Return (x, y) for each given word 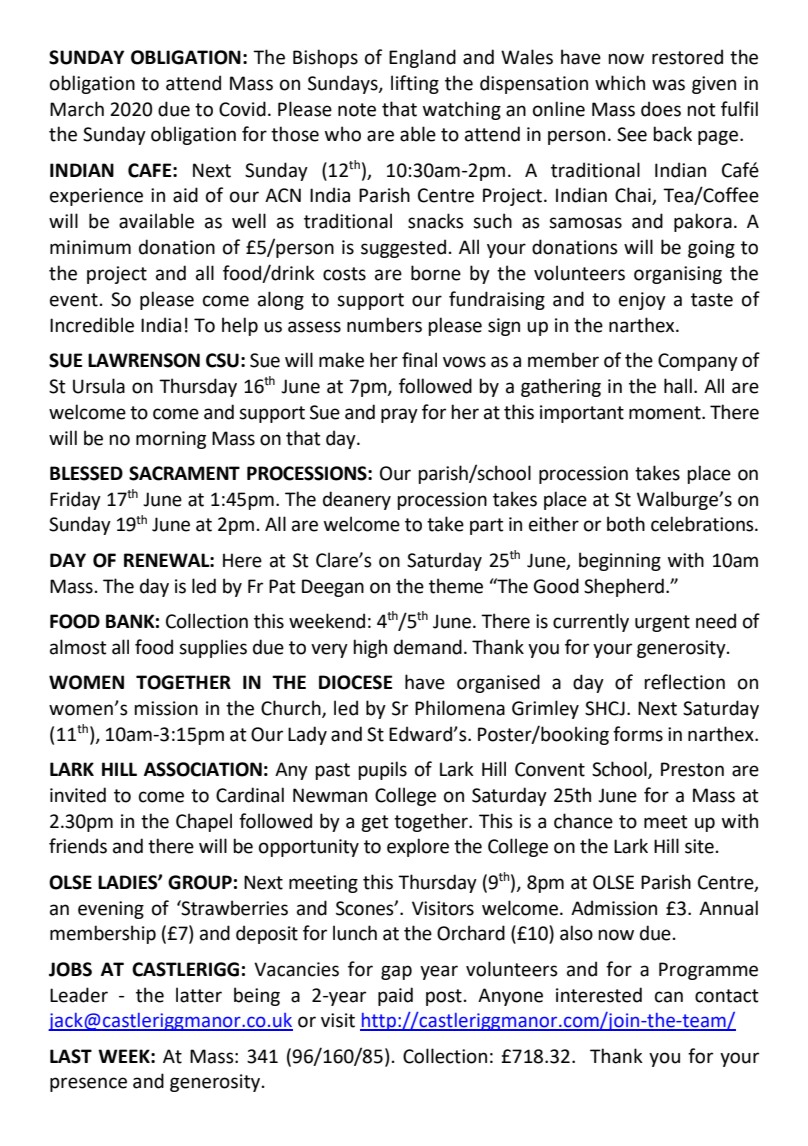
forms (638, 734)
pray (399, 415)
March (77, 109)
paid (395, 996)
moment (666, 413)
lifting (415, 84)
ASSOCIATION (203, 769)
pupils (382, 770)
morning (171, 440)
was (668, 85)
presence (88, 1084)
